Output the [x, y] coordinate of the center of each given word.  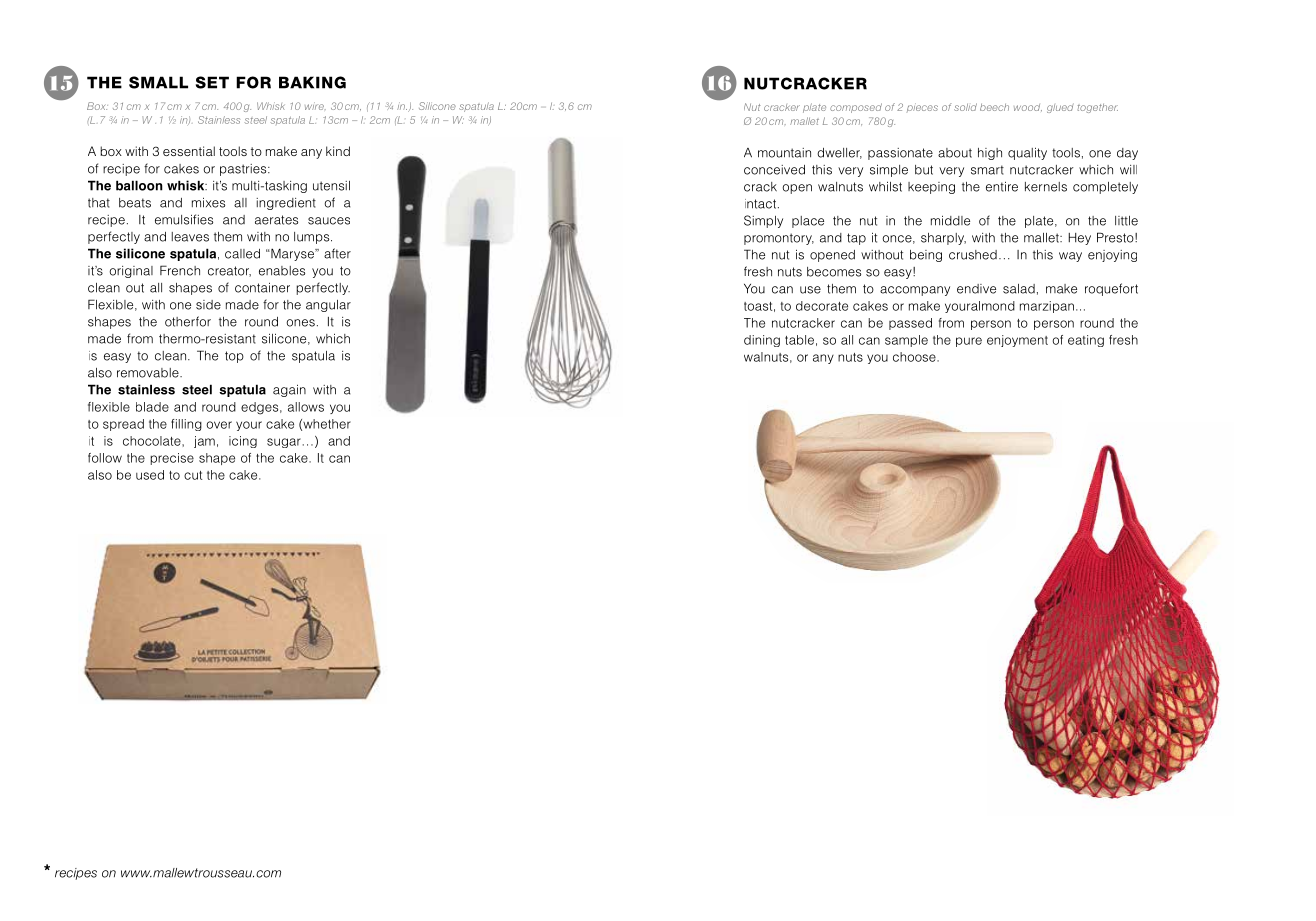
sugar [284, 443]
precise [172, 459]
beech [994, 107]
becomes [834, 272]
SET [212, 82]
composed [856, 108]
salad [1019, 289]
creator [229, 271]
